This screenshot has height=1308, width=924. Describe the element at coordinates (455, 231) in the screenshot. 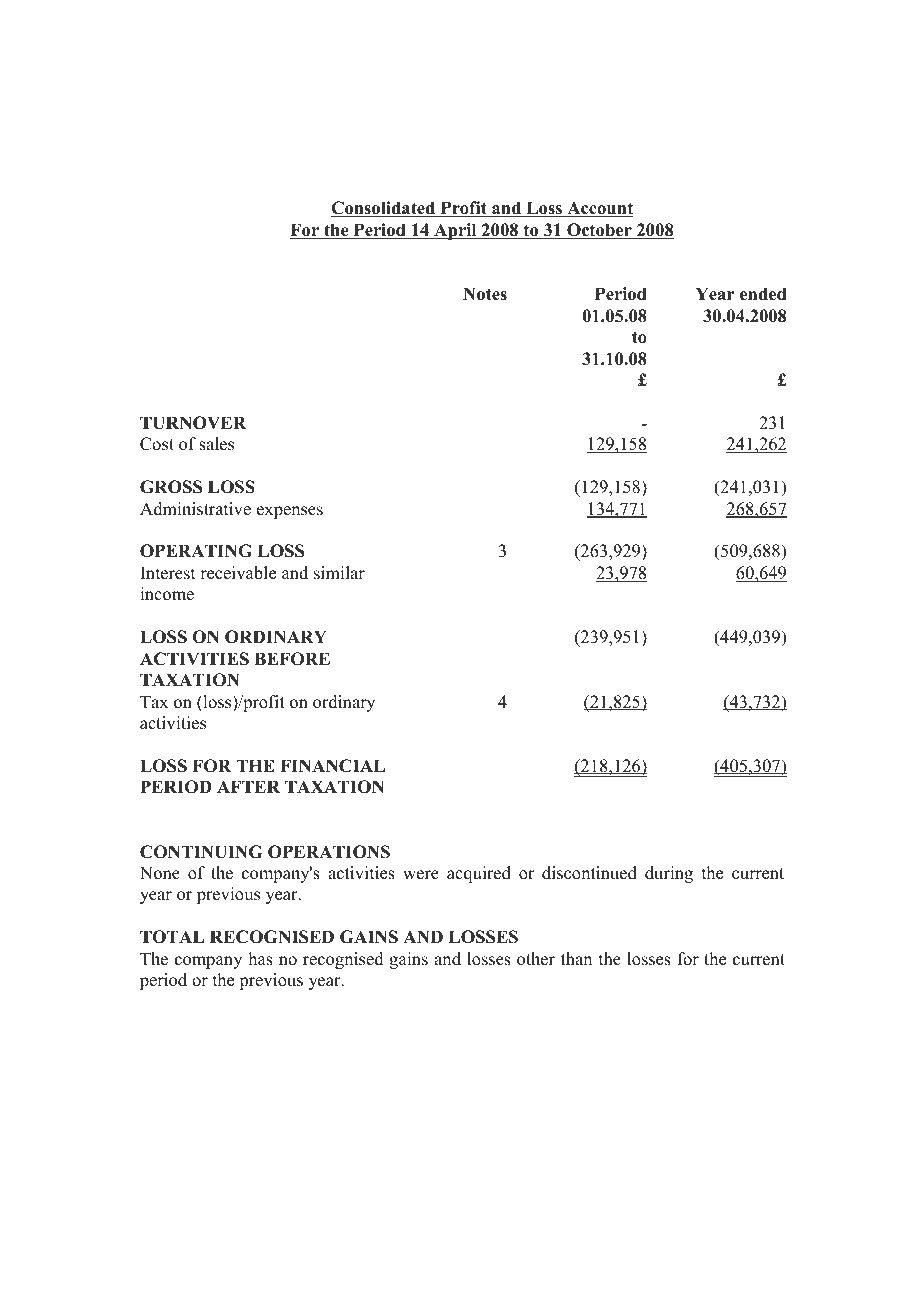

I see `April` at that location.
